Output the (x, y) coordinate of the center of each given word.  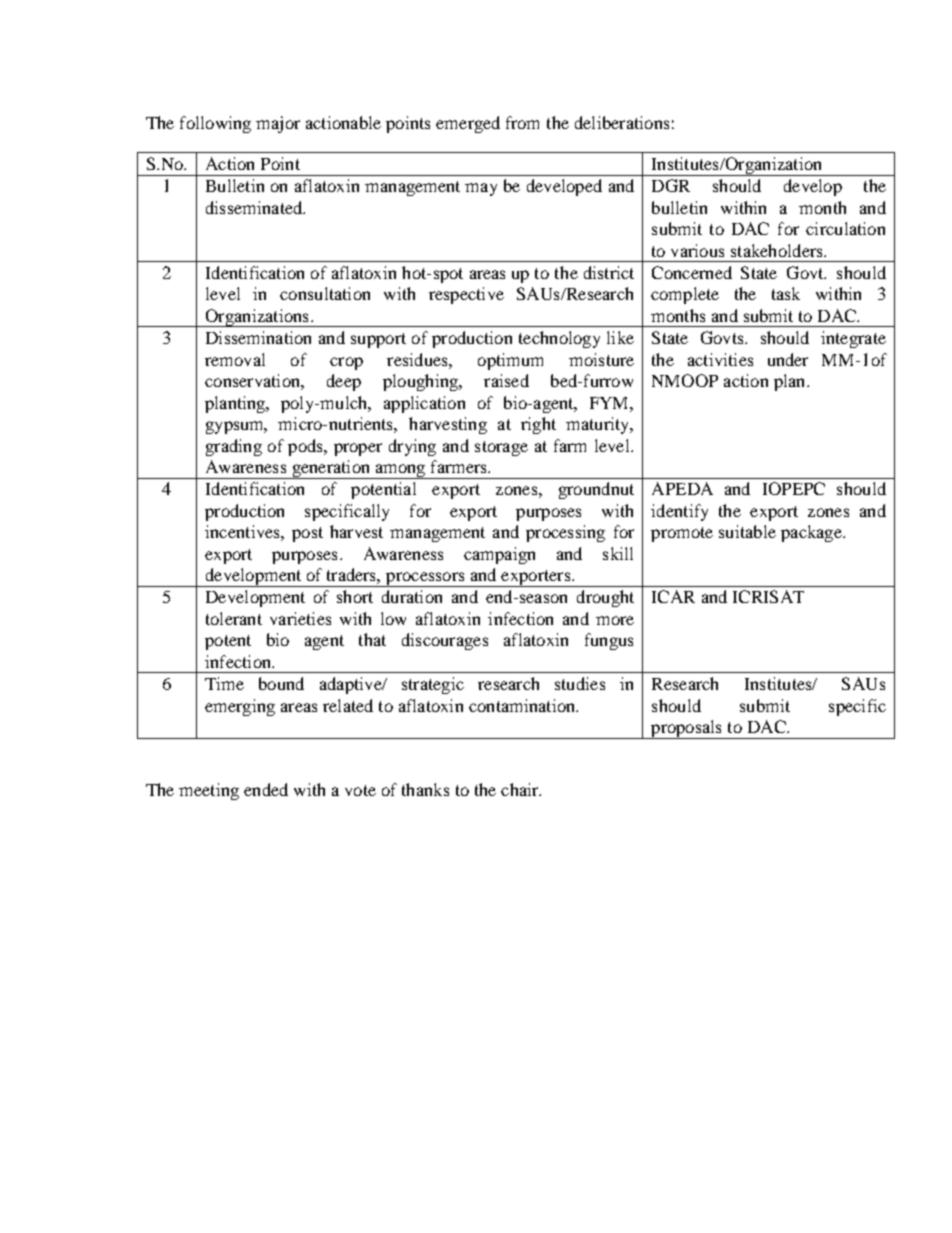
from (522, 122)
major (278, 124)
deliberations (622, 122)
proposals (687, 729)
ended (266, 789)
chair (521, 789)
